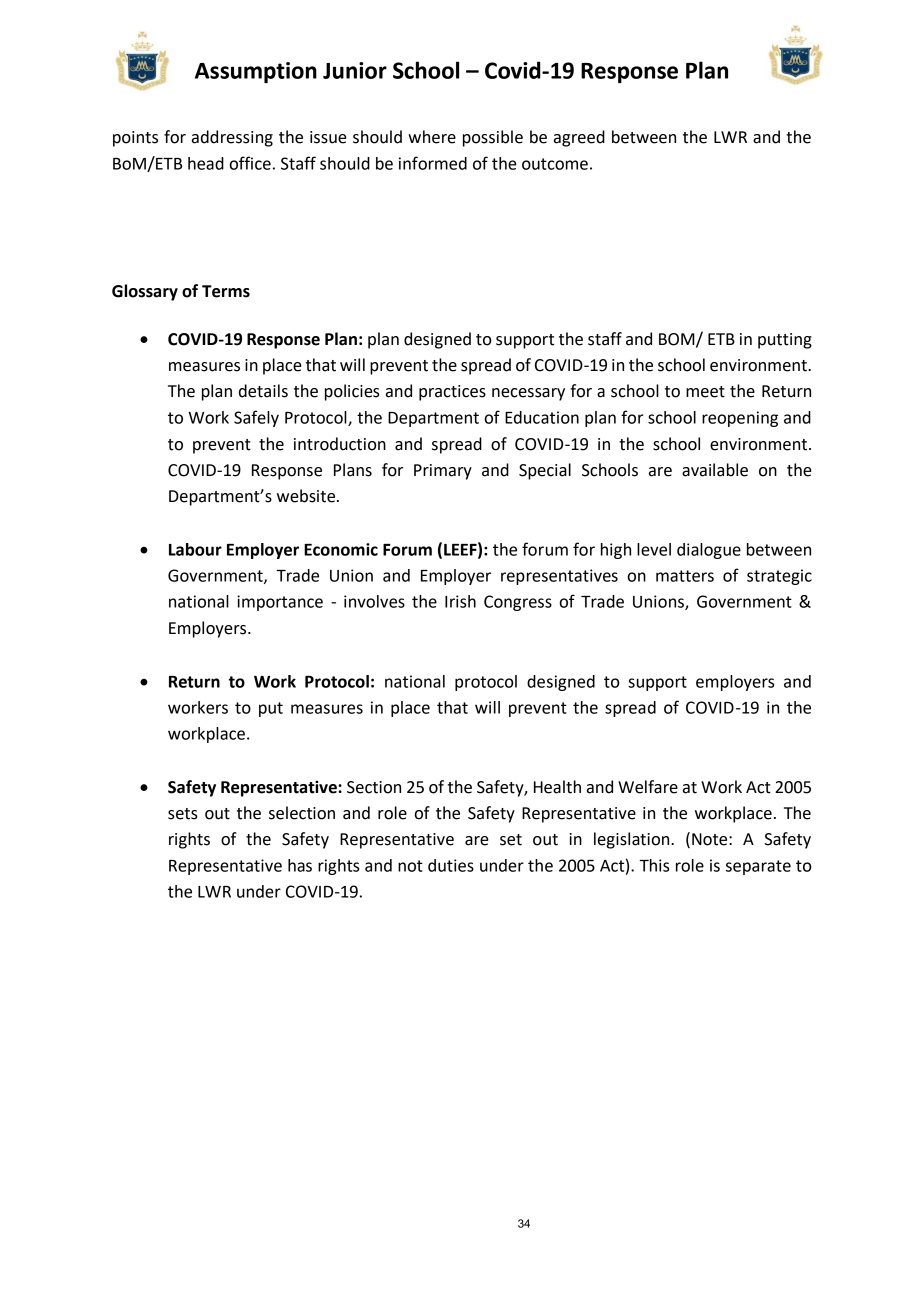  What do you see at coordinates (579, 138) in the document?
I see `agreed` at bounding box center [579, 138].
